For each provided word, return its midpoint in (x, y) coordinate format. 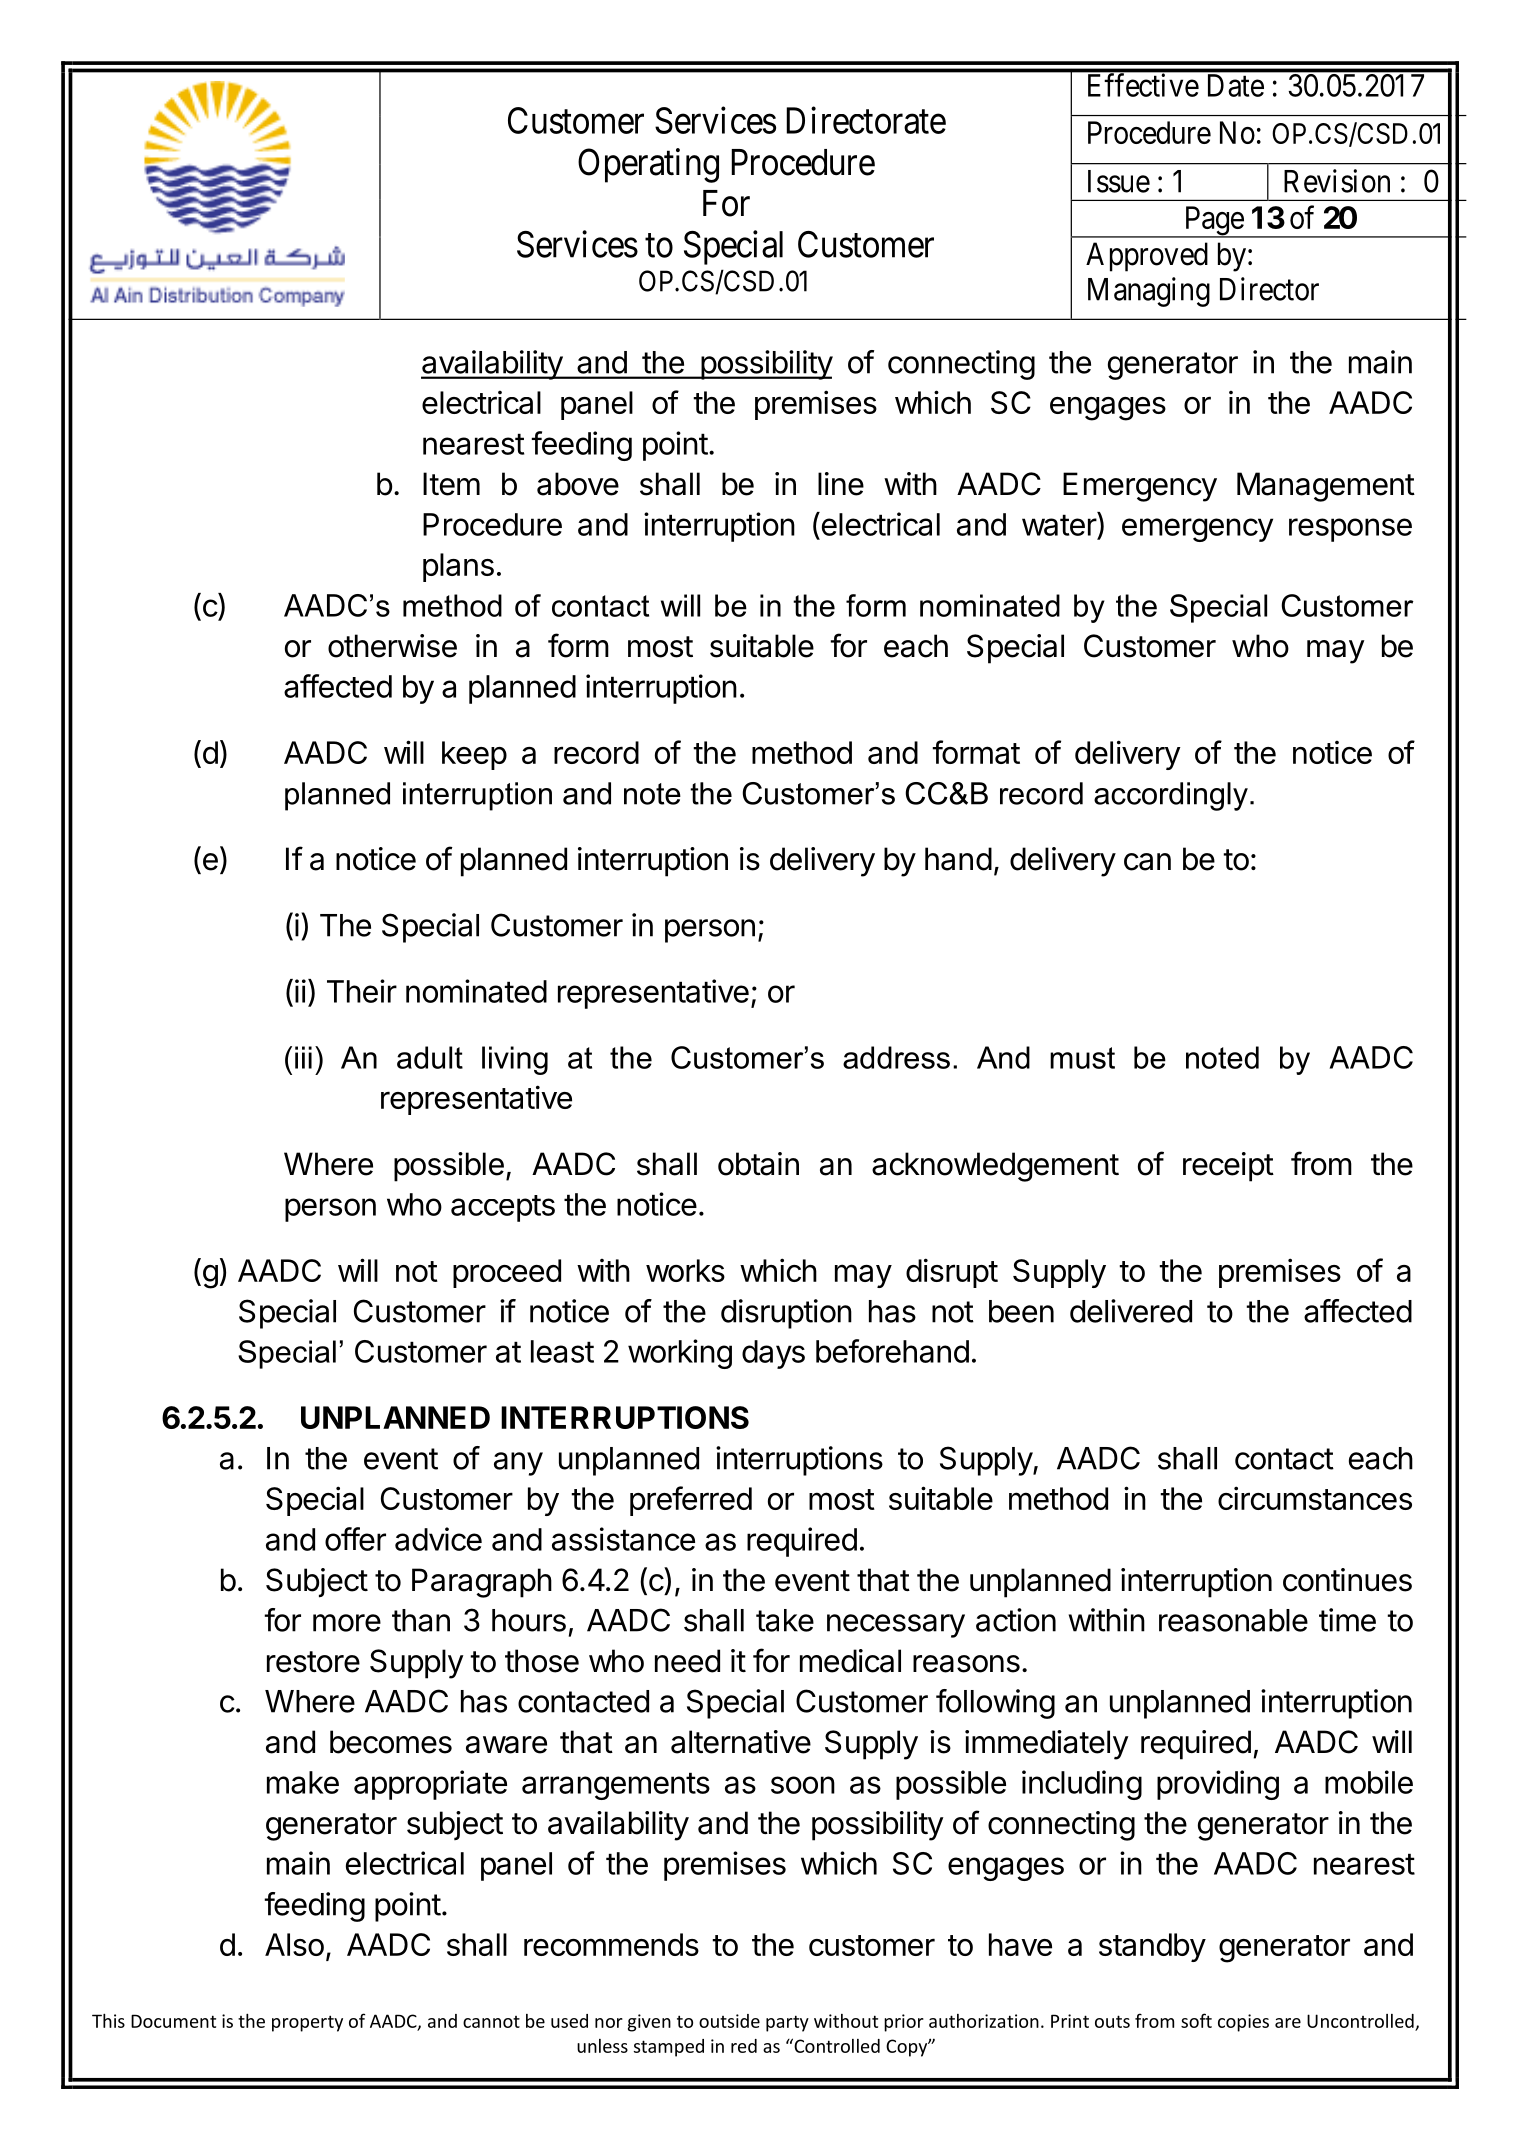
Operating (648, 165)
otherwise (392, 646)
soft (1196, 2020)
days (773, 1354)
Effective (1143, 85)
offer (355, 1539)
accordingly (1171, 796)
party (787, 2023)
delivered (1131, 1311)
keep (474, 755)
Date (1236, 85)
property (307, 2023)
